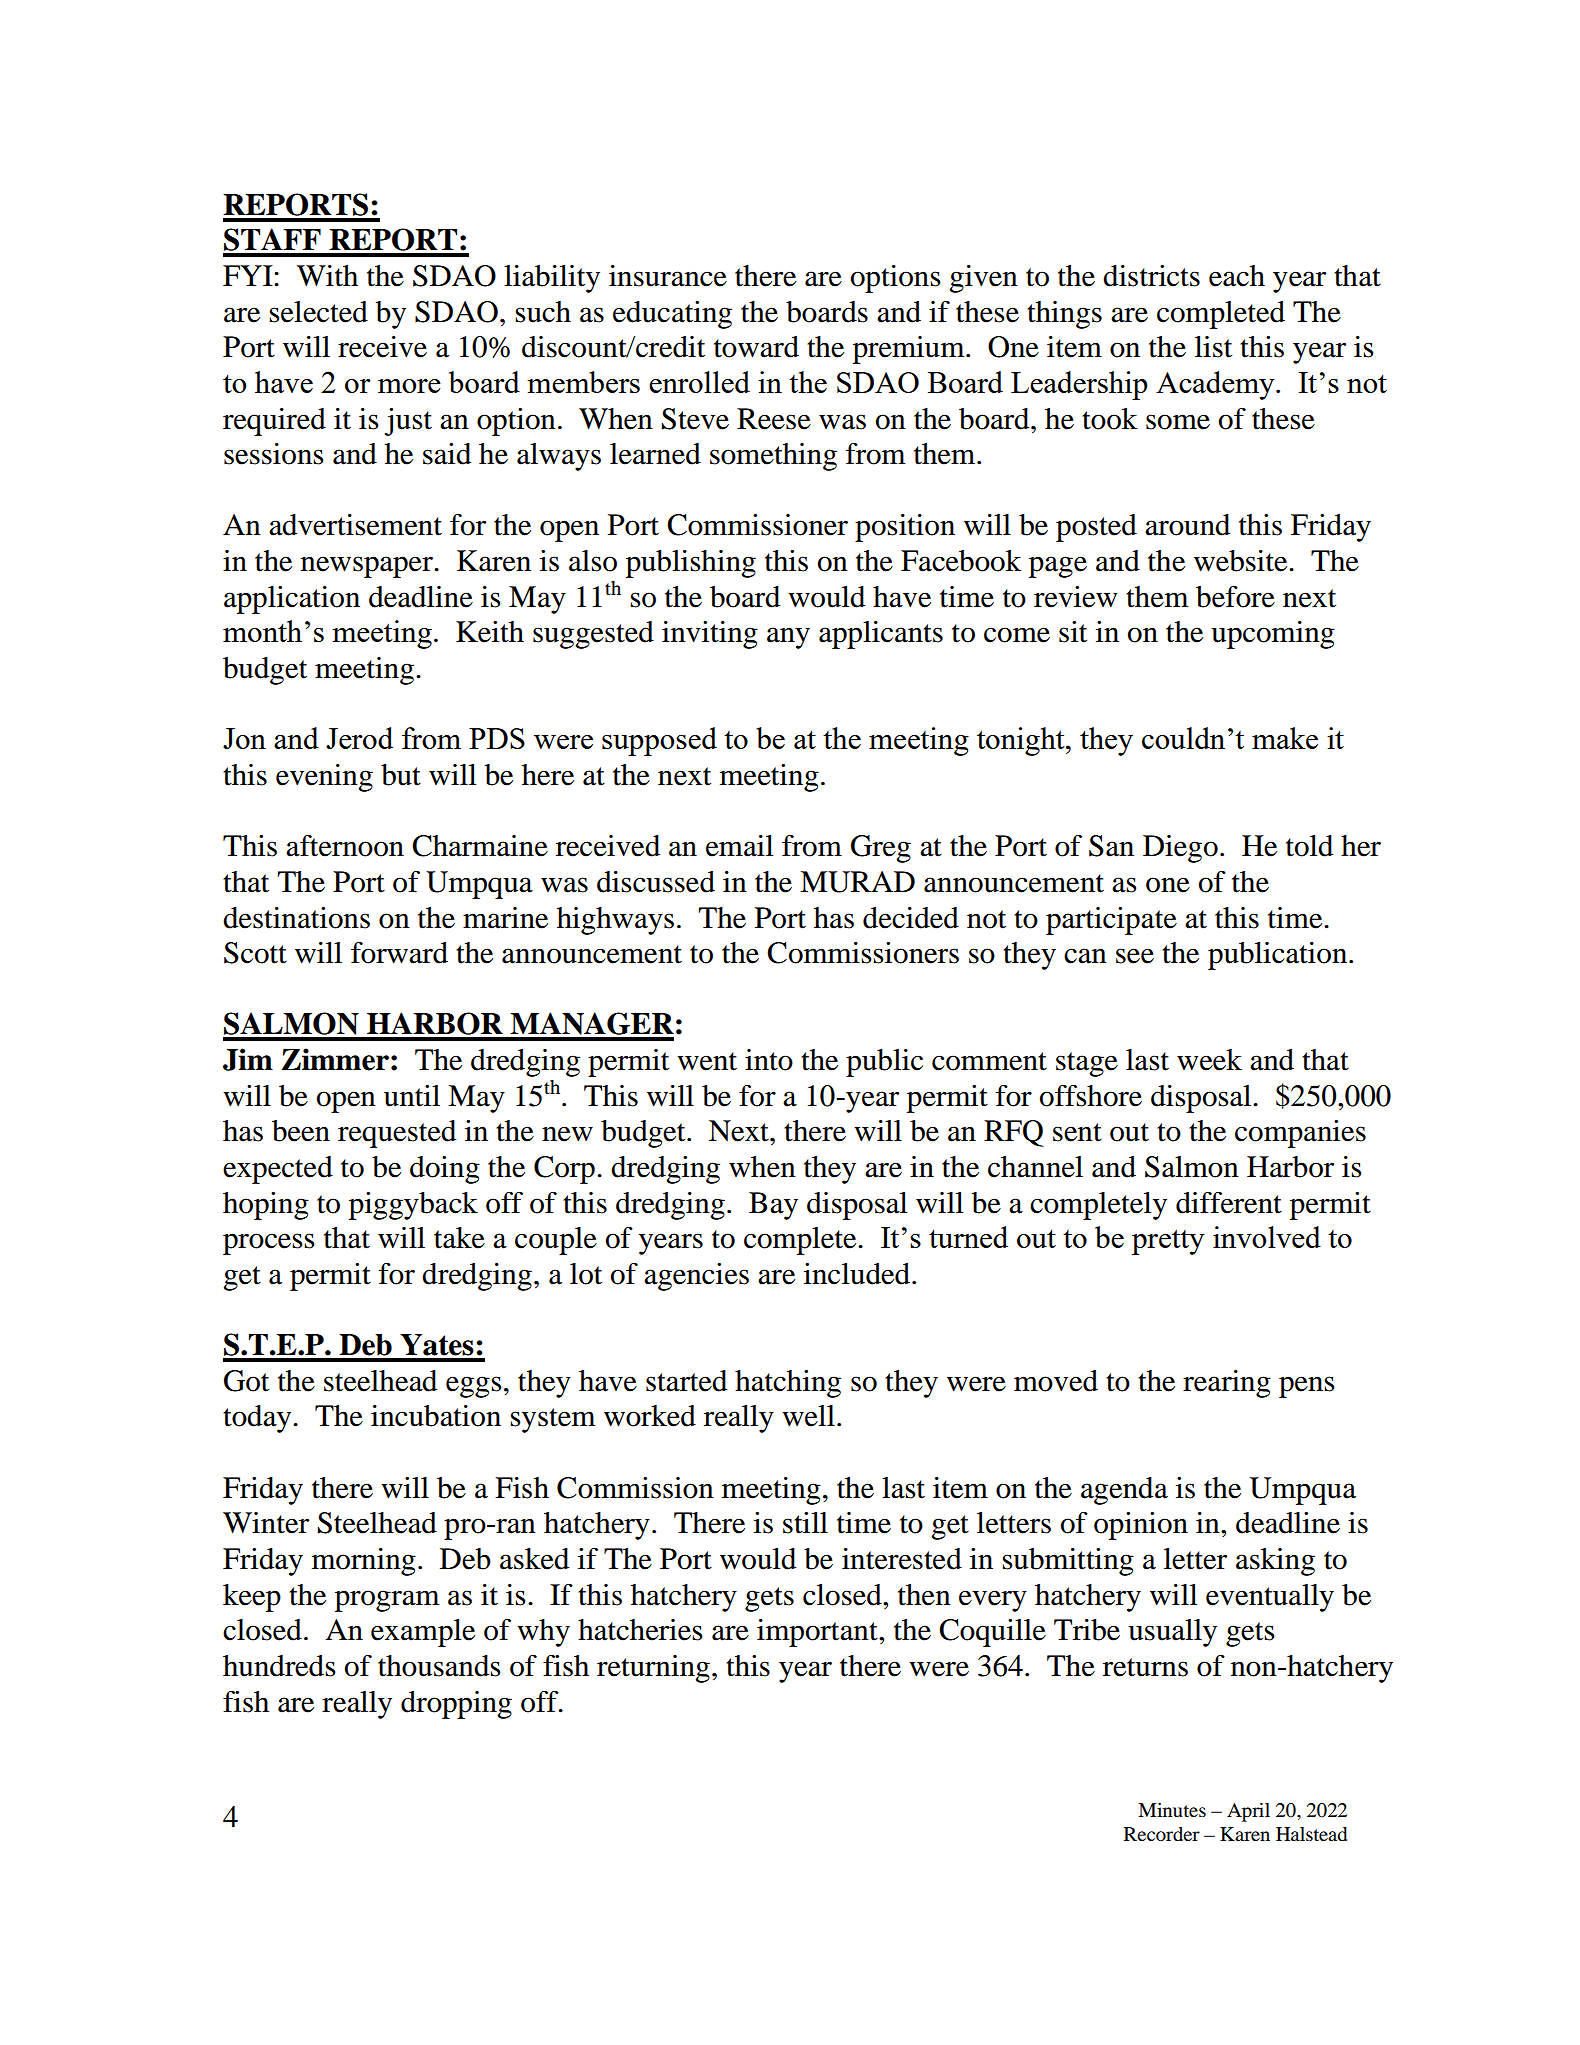 The image size is (1580, 2045). I want to click on list, so click(1213, 347).
